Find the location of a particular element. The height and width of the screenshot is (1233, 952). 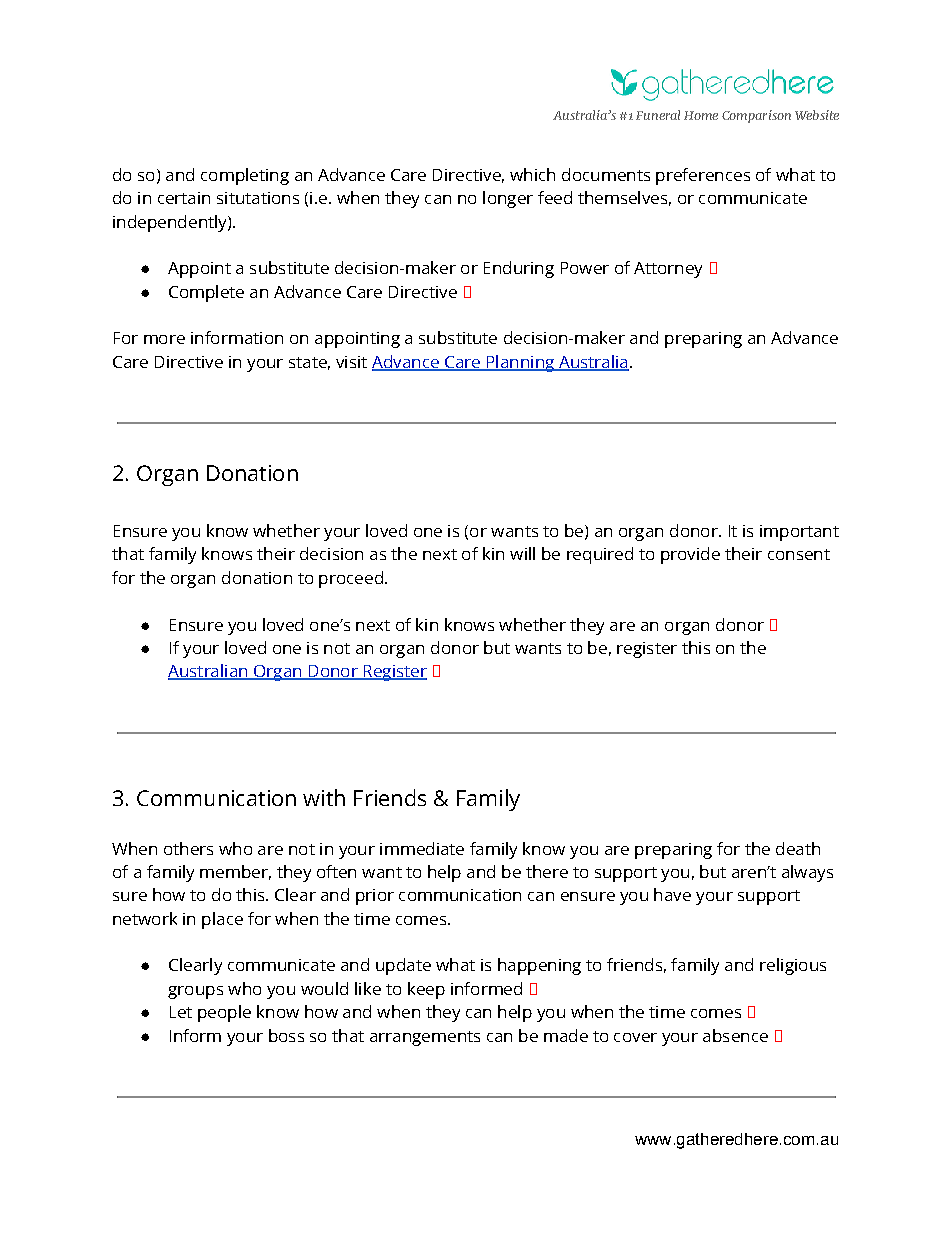

Planning is located at coordinates (520, 363).
